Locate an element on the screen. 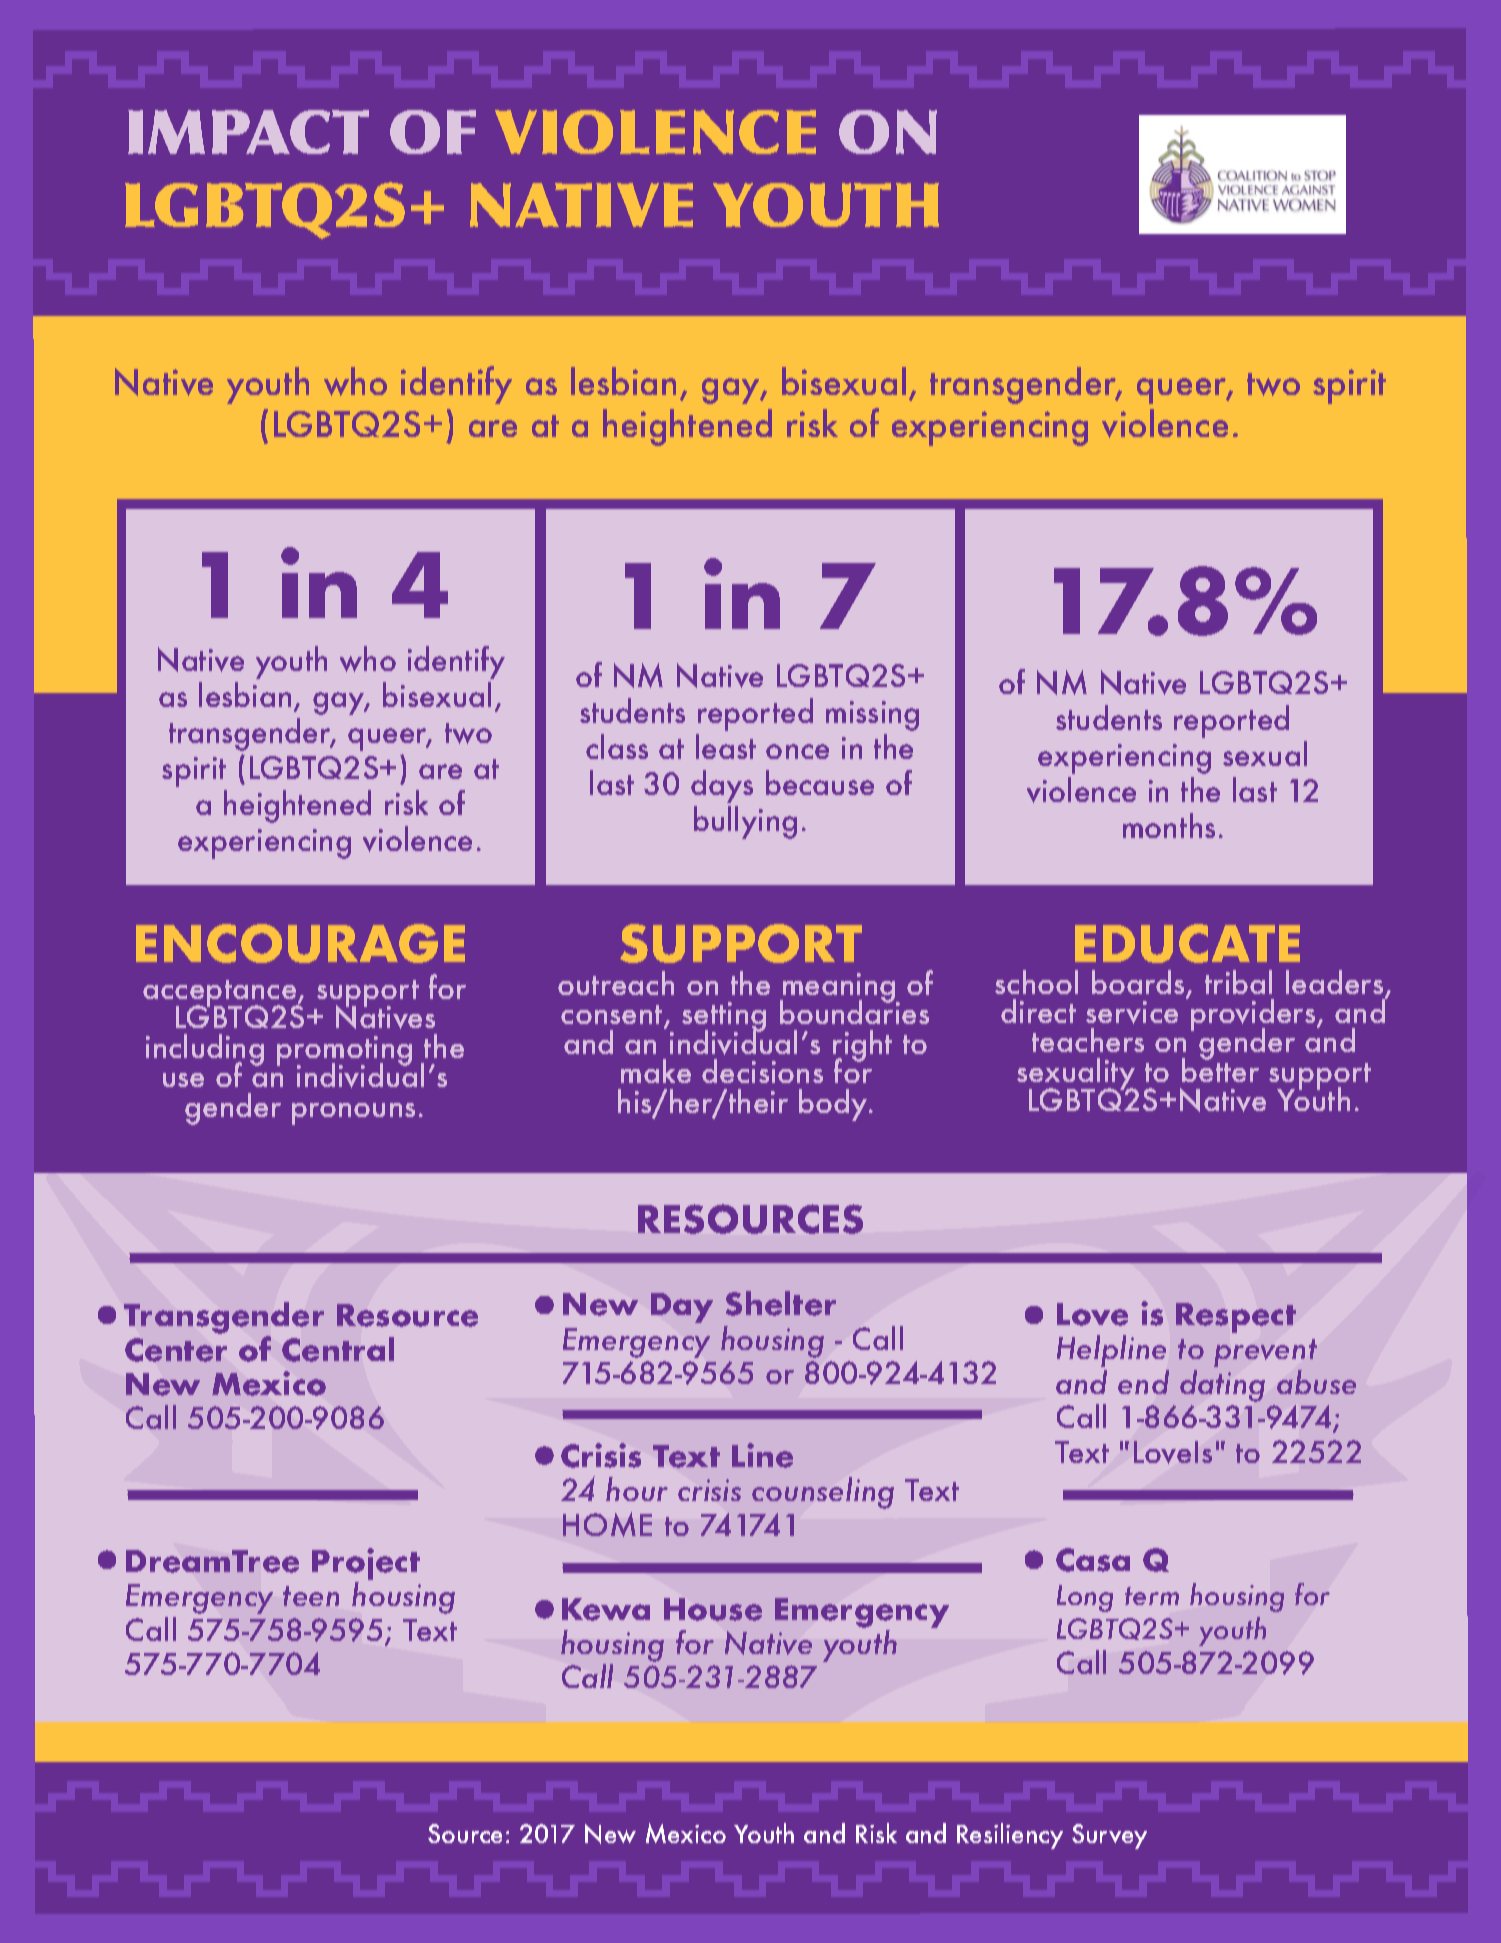 This screenshot has height=1943, width=1501. bullying is located at coordinates (745, 822).
